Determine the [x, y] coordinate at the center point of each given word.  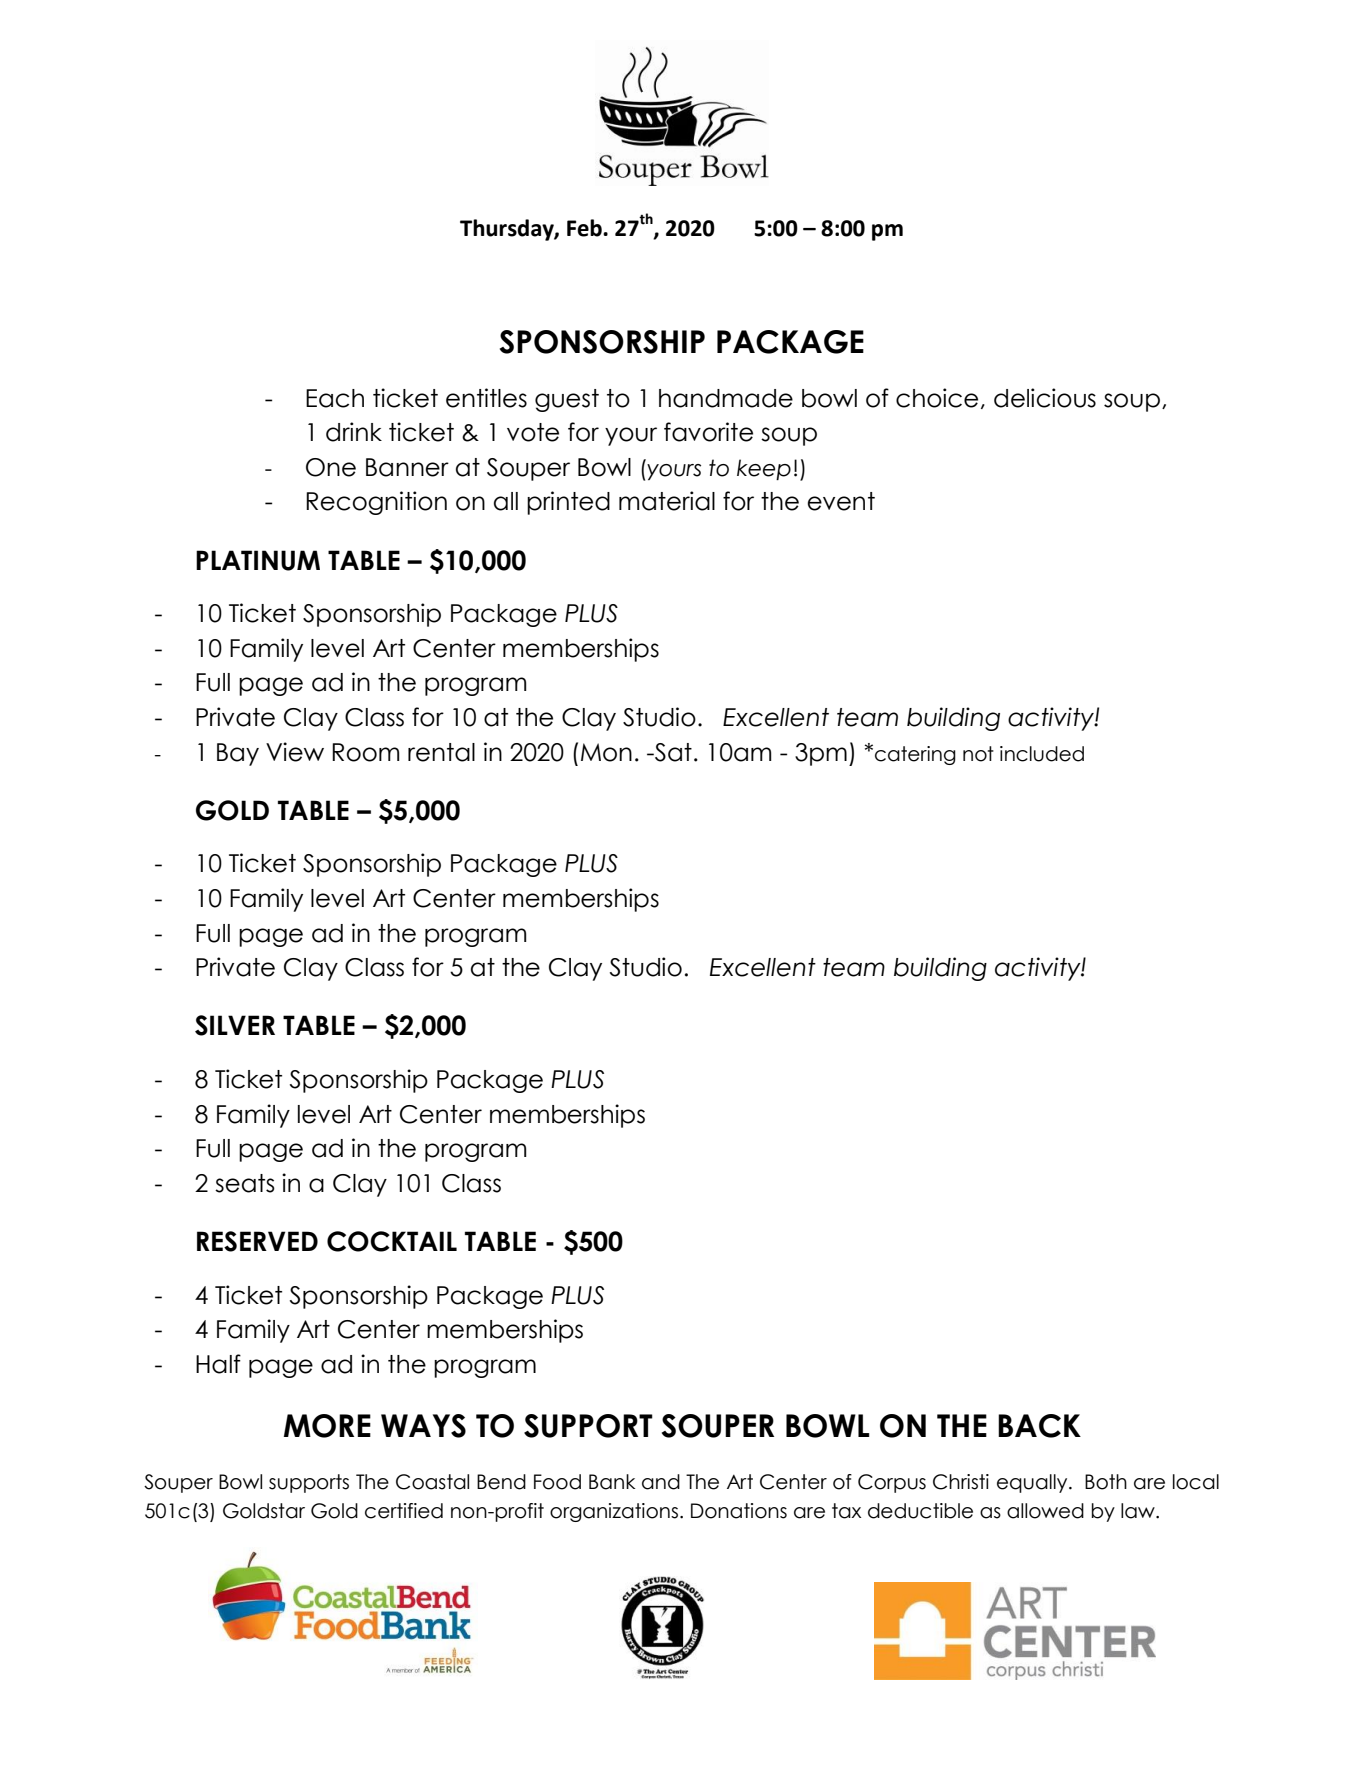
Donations [739, 1511]
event [841, 501]
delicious [1045, 398]
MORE [327, 1426]
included [1042, 754]
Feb [585, 228]
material [667, 501]
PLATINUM [258, 560]
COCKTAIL [392, 1241]
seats [245, 1183]
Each [335, 398]
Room [366, 752]
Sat [672, 752]
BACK [1039, 1426]
